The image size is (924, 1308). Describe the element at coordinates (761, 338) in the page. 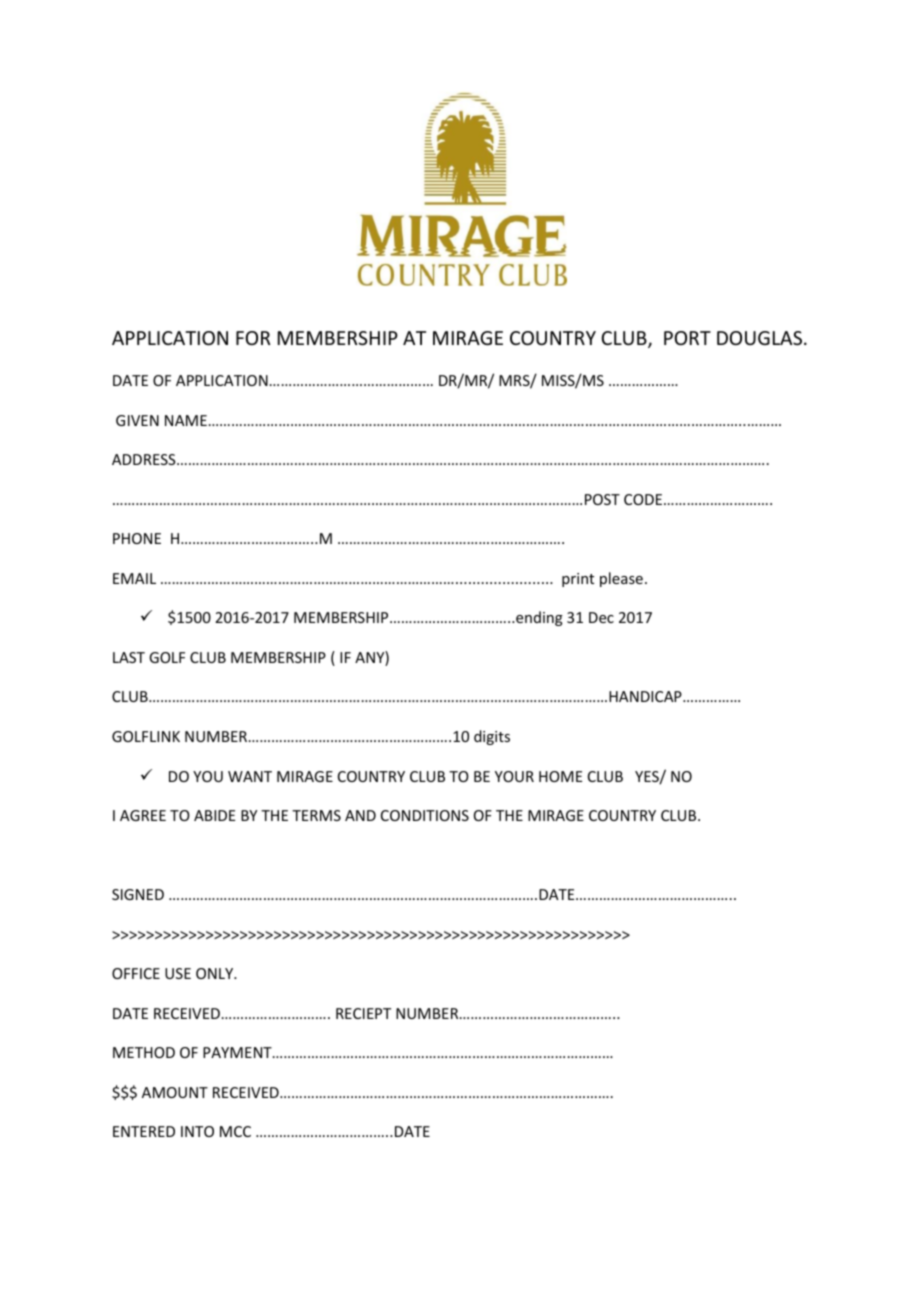

I see `DOUGLAS` at that location.
